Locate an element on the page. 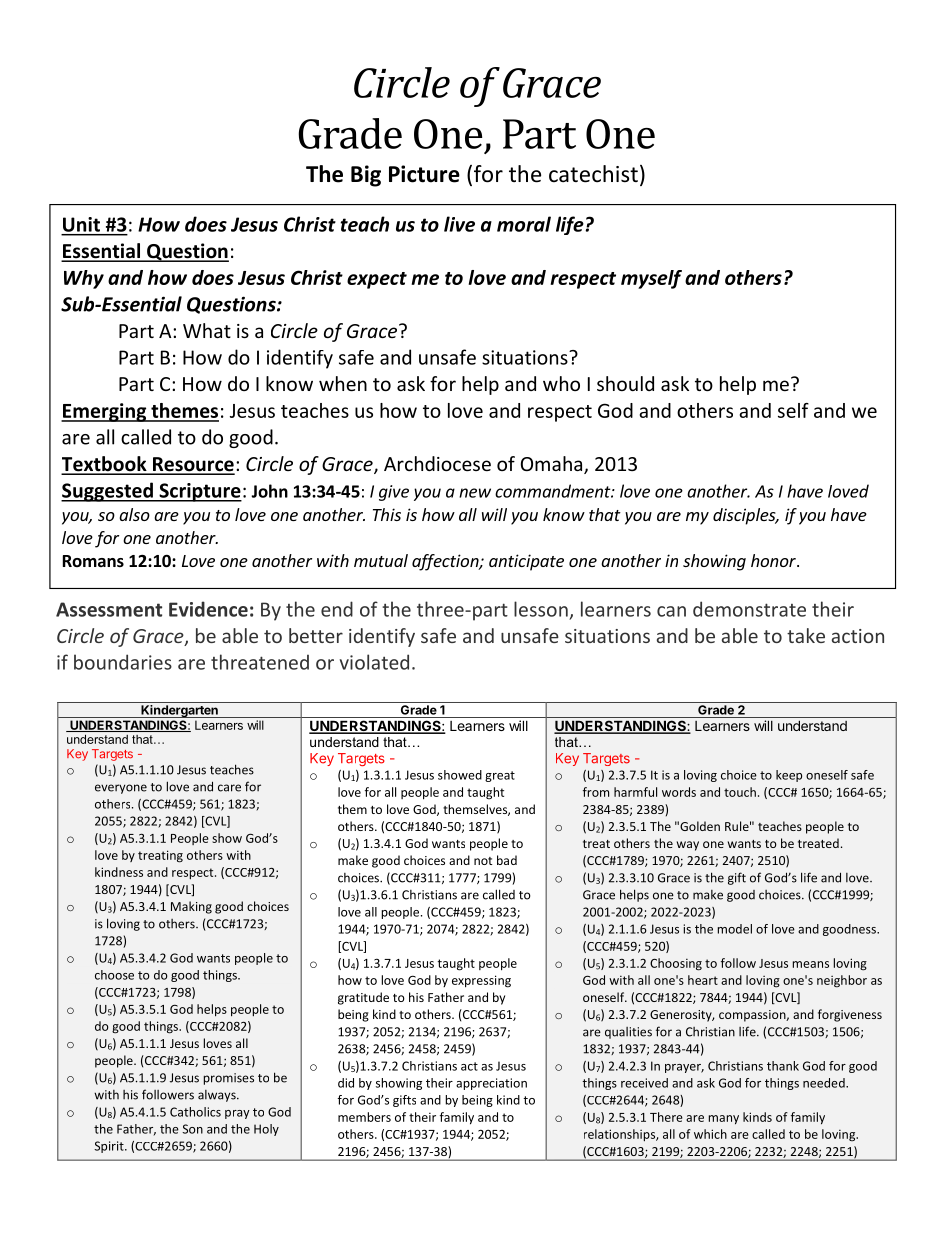 The width and height of the page is (952, 1233). great is located at coordinates (500, 776).
